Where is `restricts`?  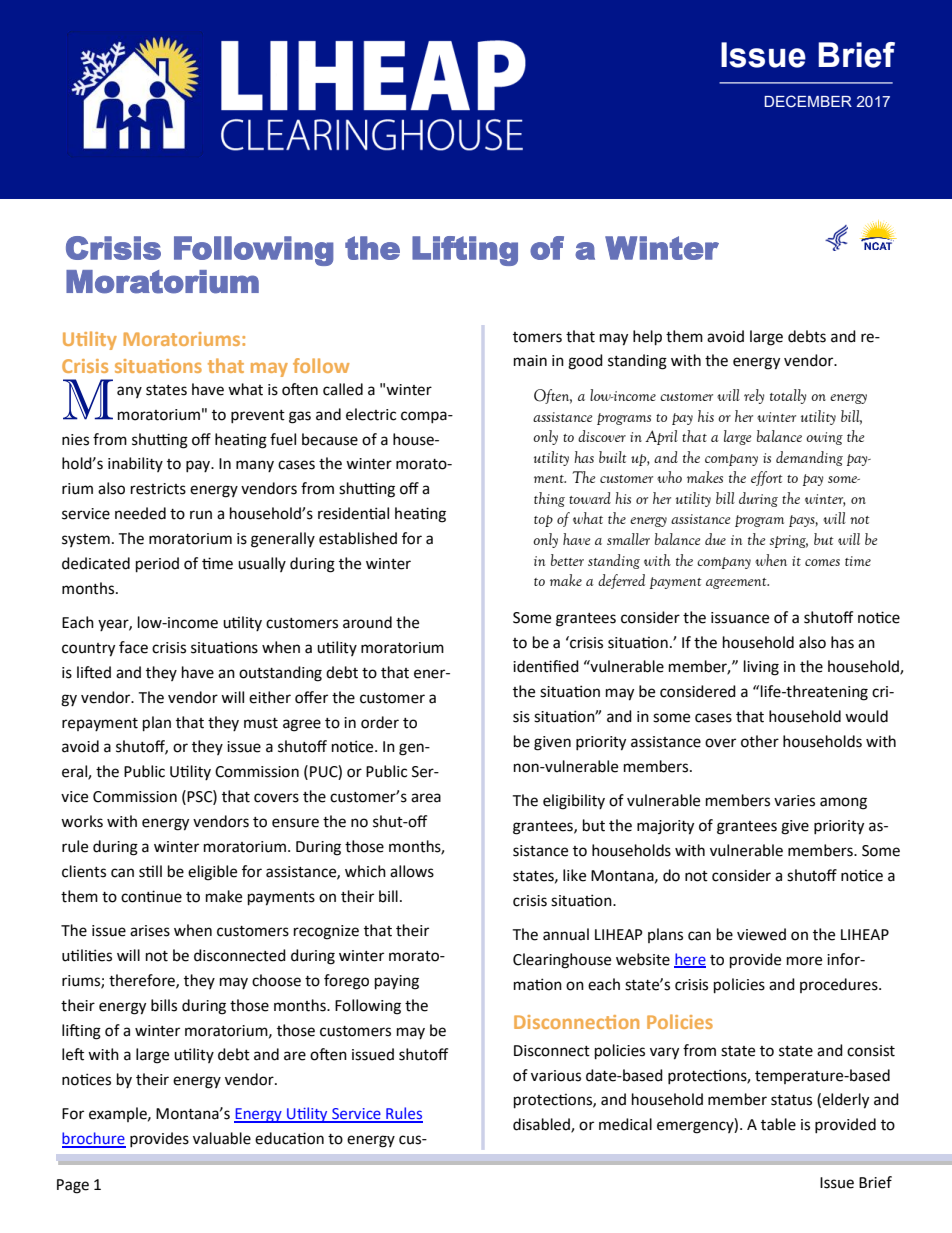
restricts is located at coordinates (158, 489).
